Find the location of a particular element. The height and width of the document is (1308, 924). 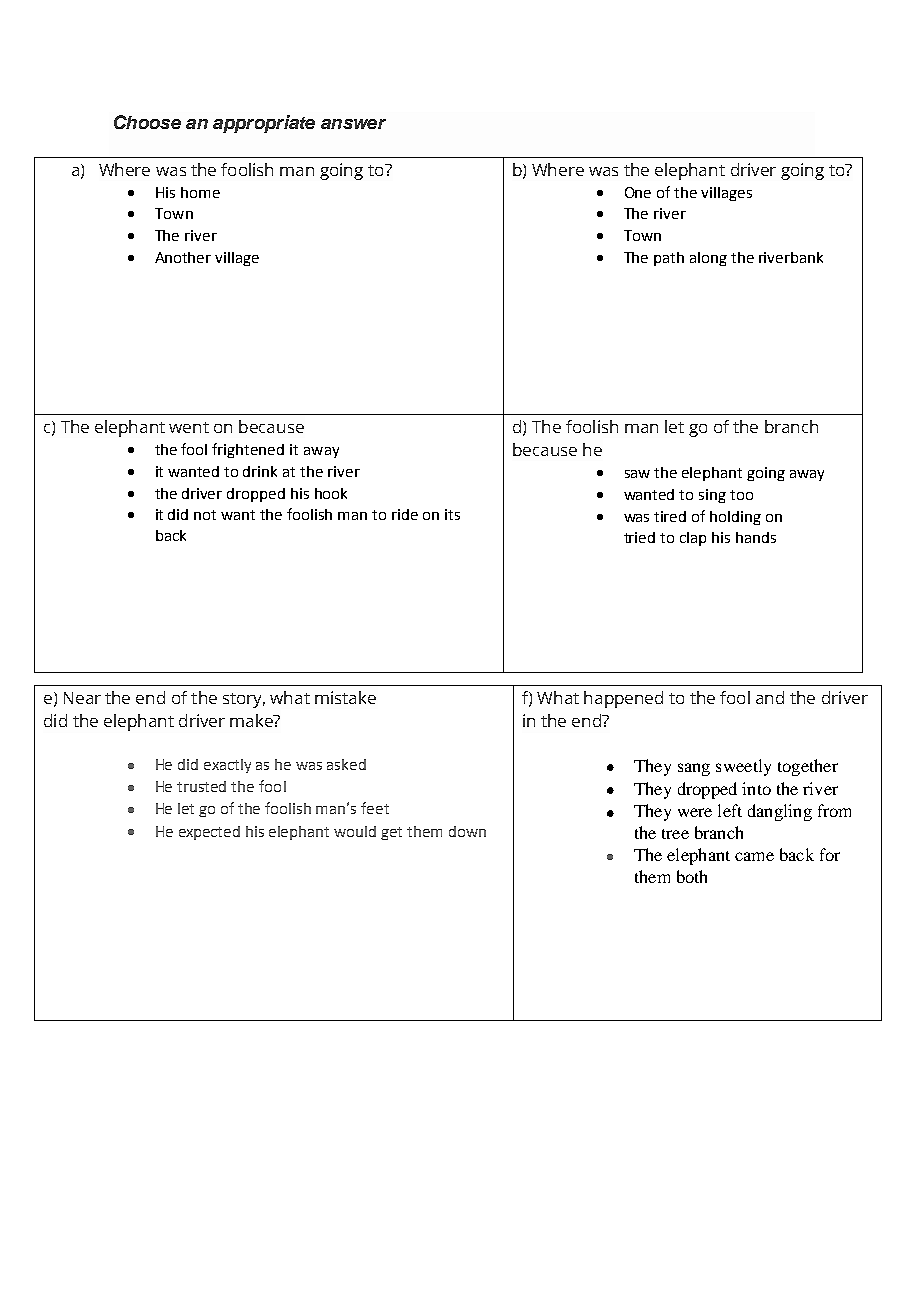

One is located at coordinates (638, 192).
